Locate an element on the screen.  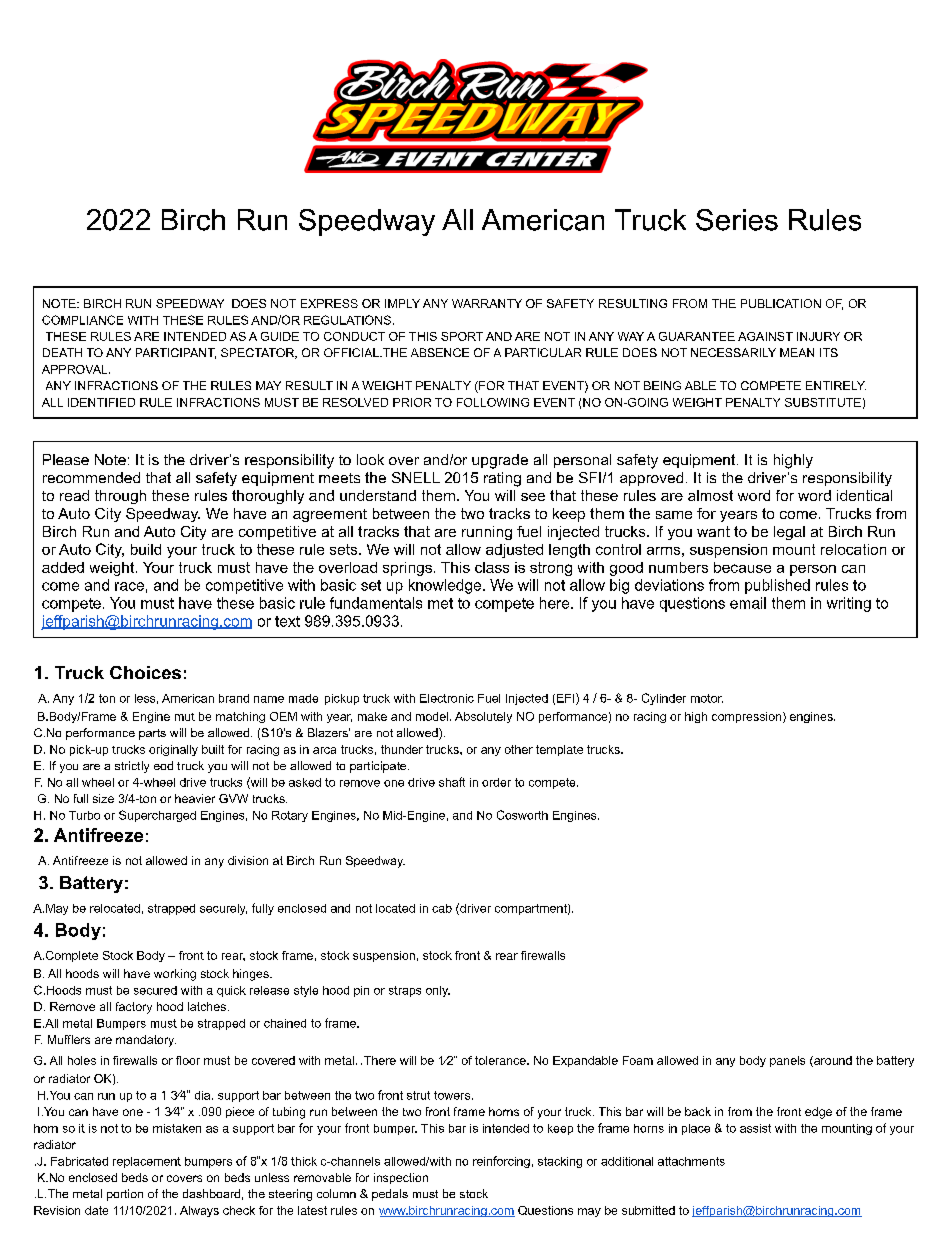
Absolutely is located at coordinates (483, 717).
